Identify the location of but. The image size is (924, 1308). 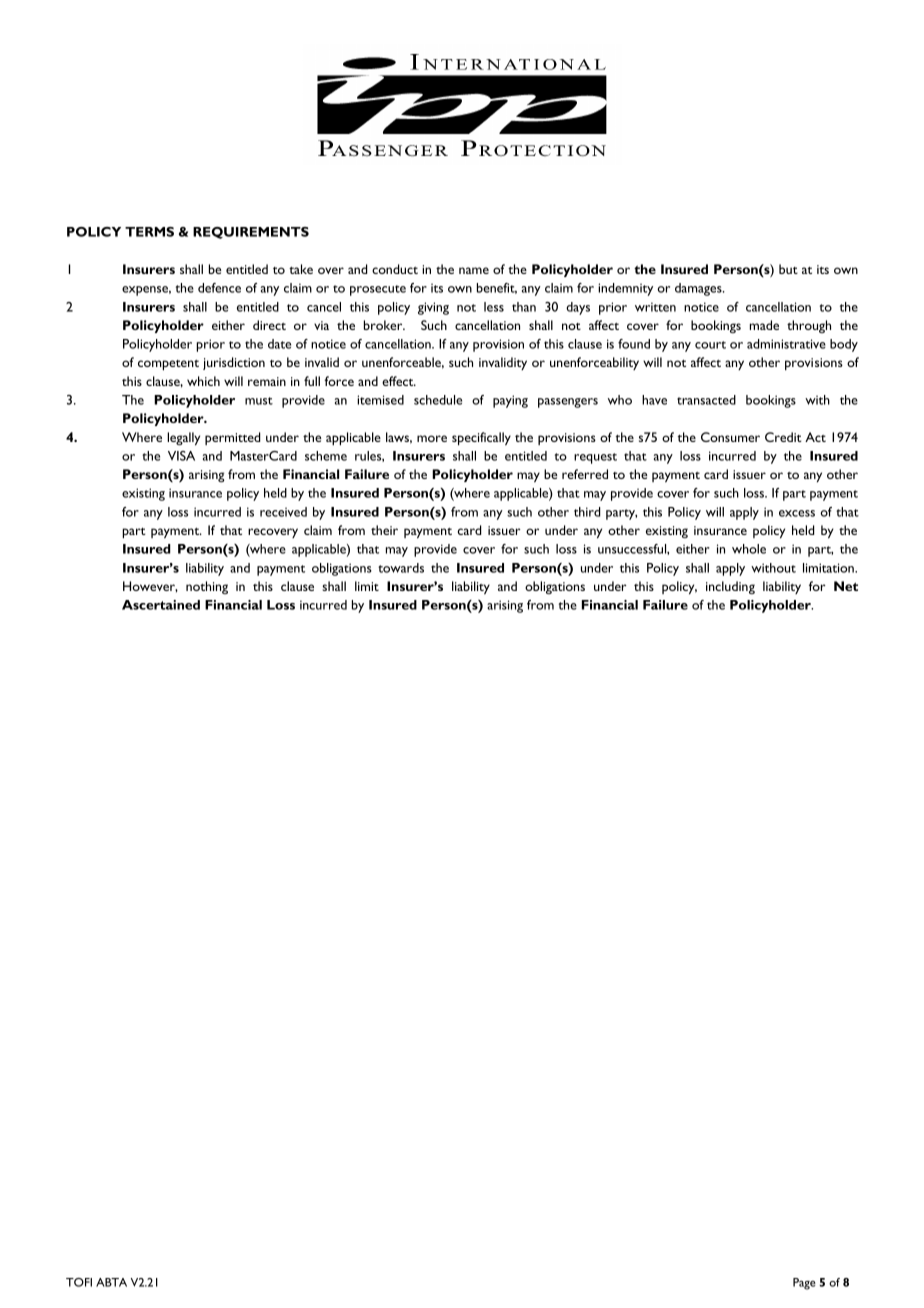
(788, 269).
